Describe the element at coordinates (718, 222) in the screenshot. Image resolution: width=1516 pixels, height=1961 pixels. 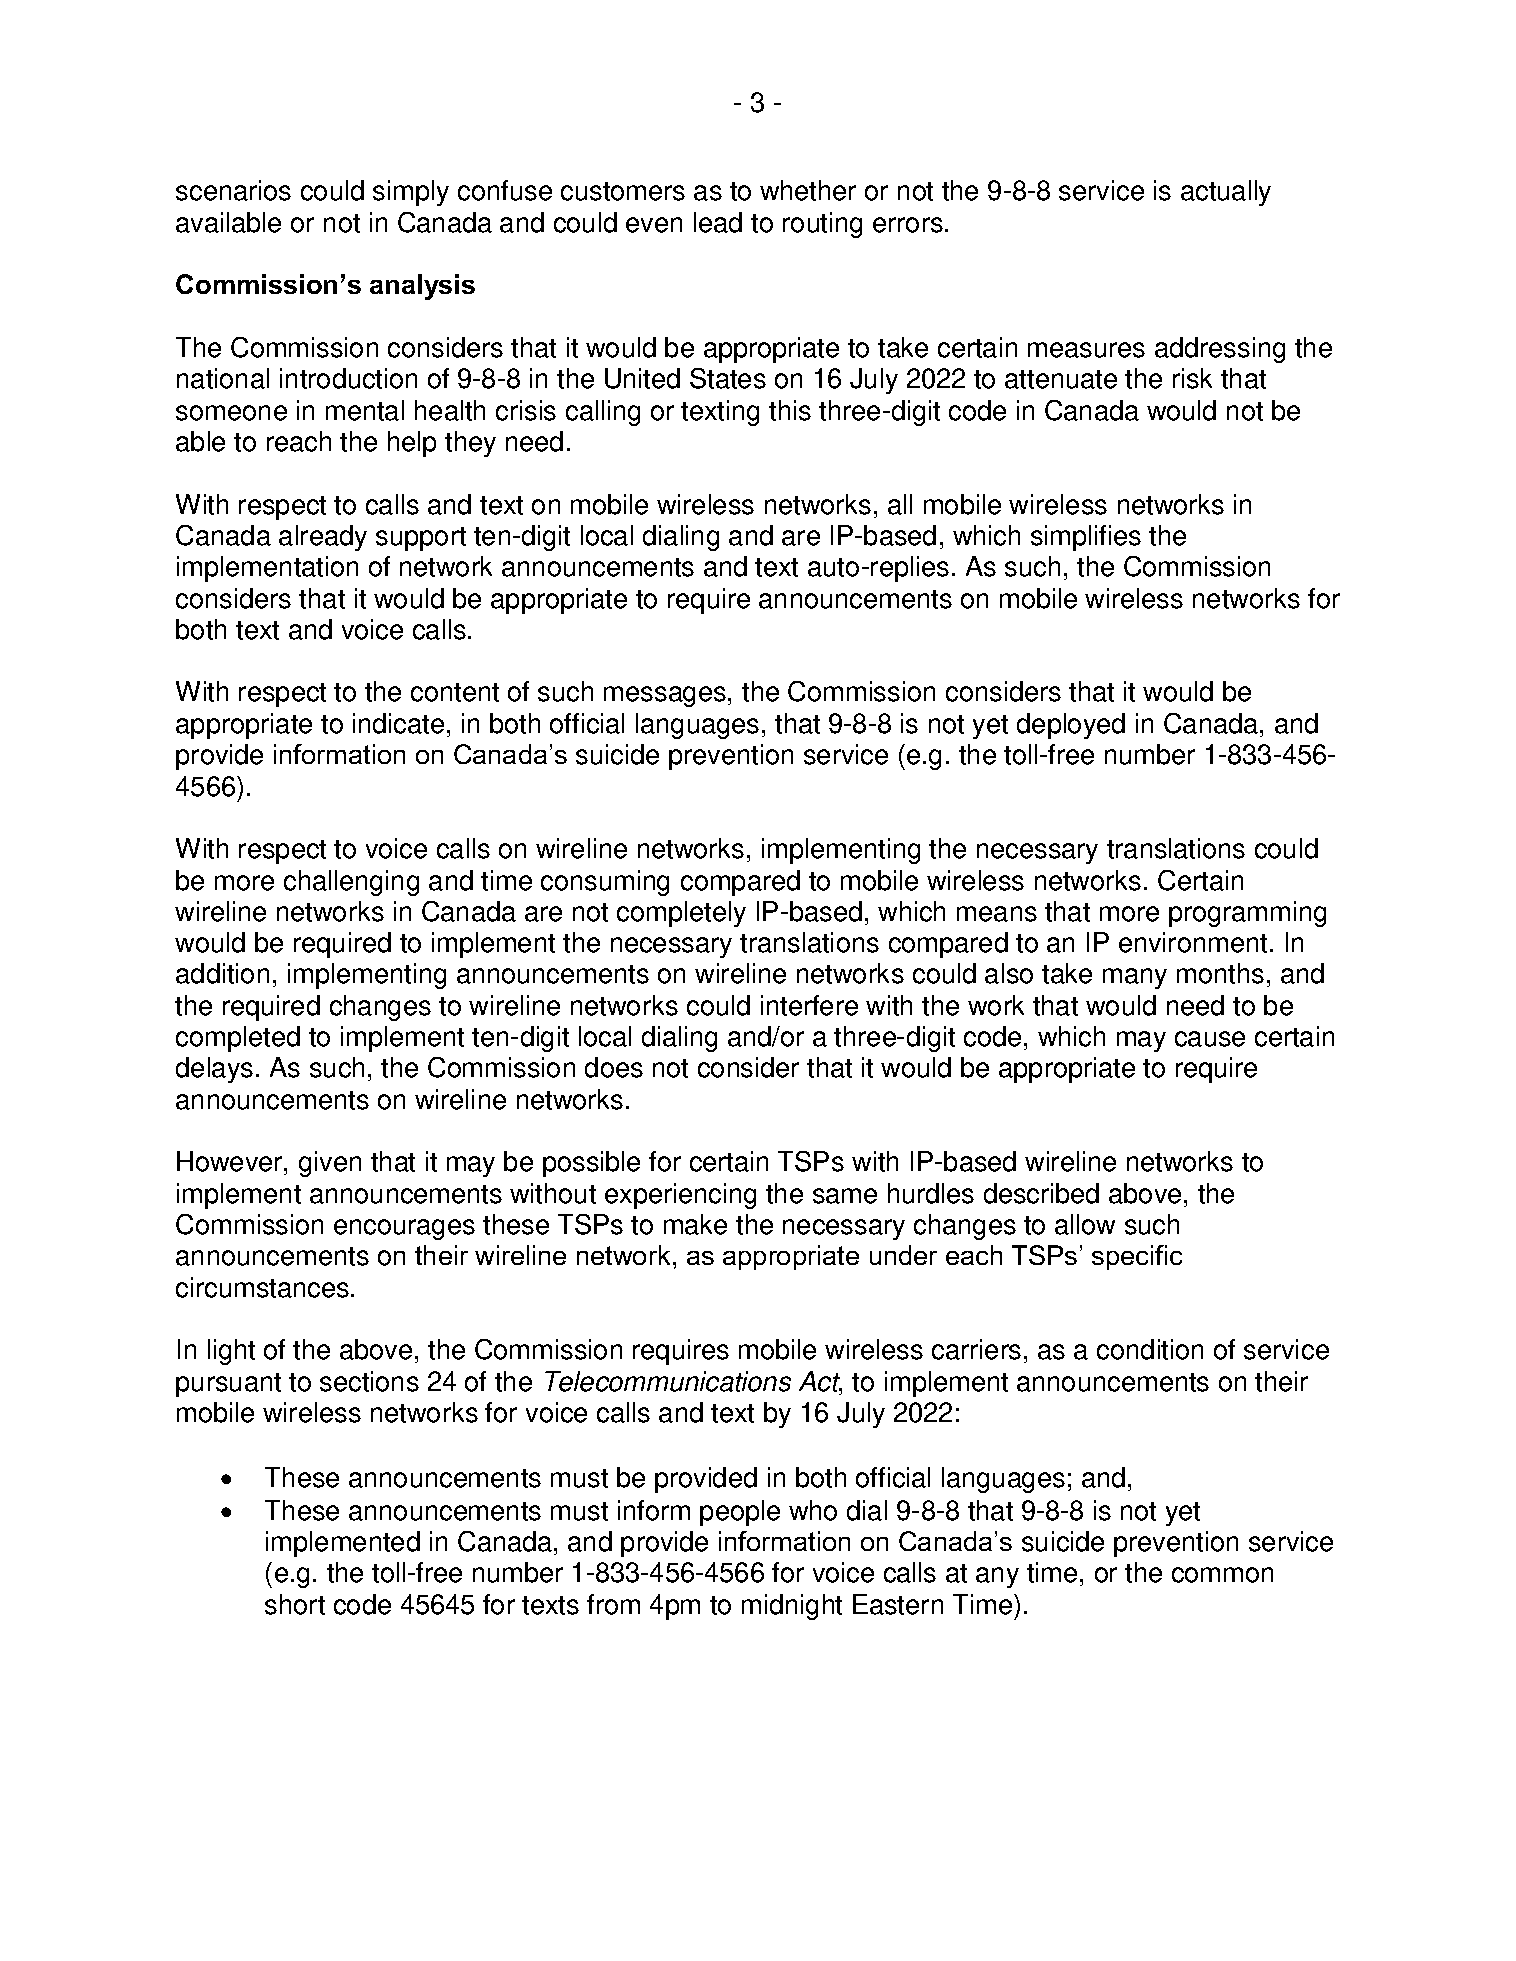
I see `lead` at that location.
